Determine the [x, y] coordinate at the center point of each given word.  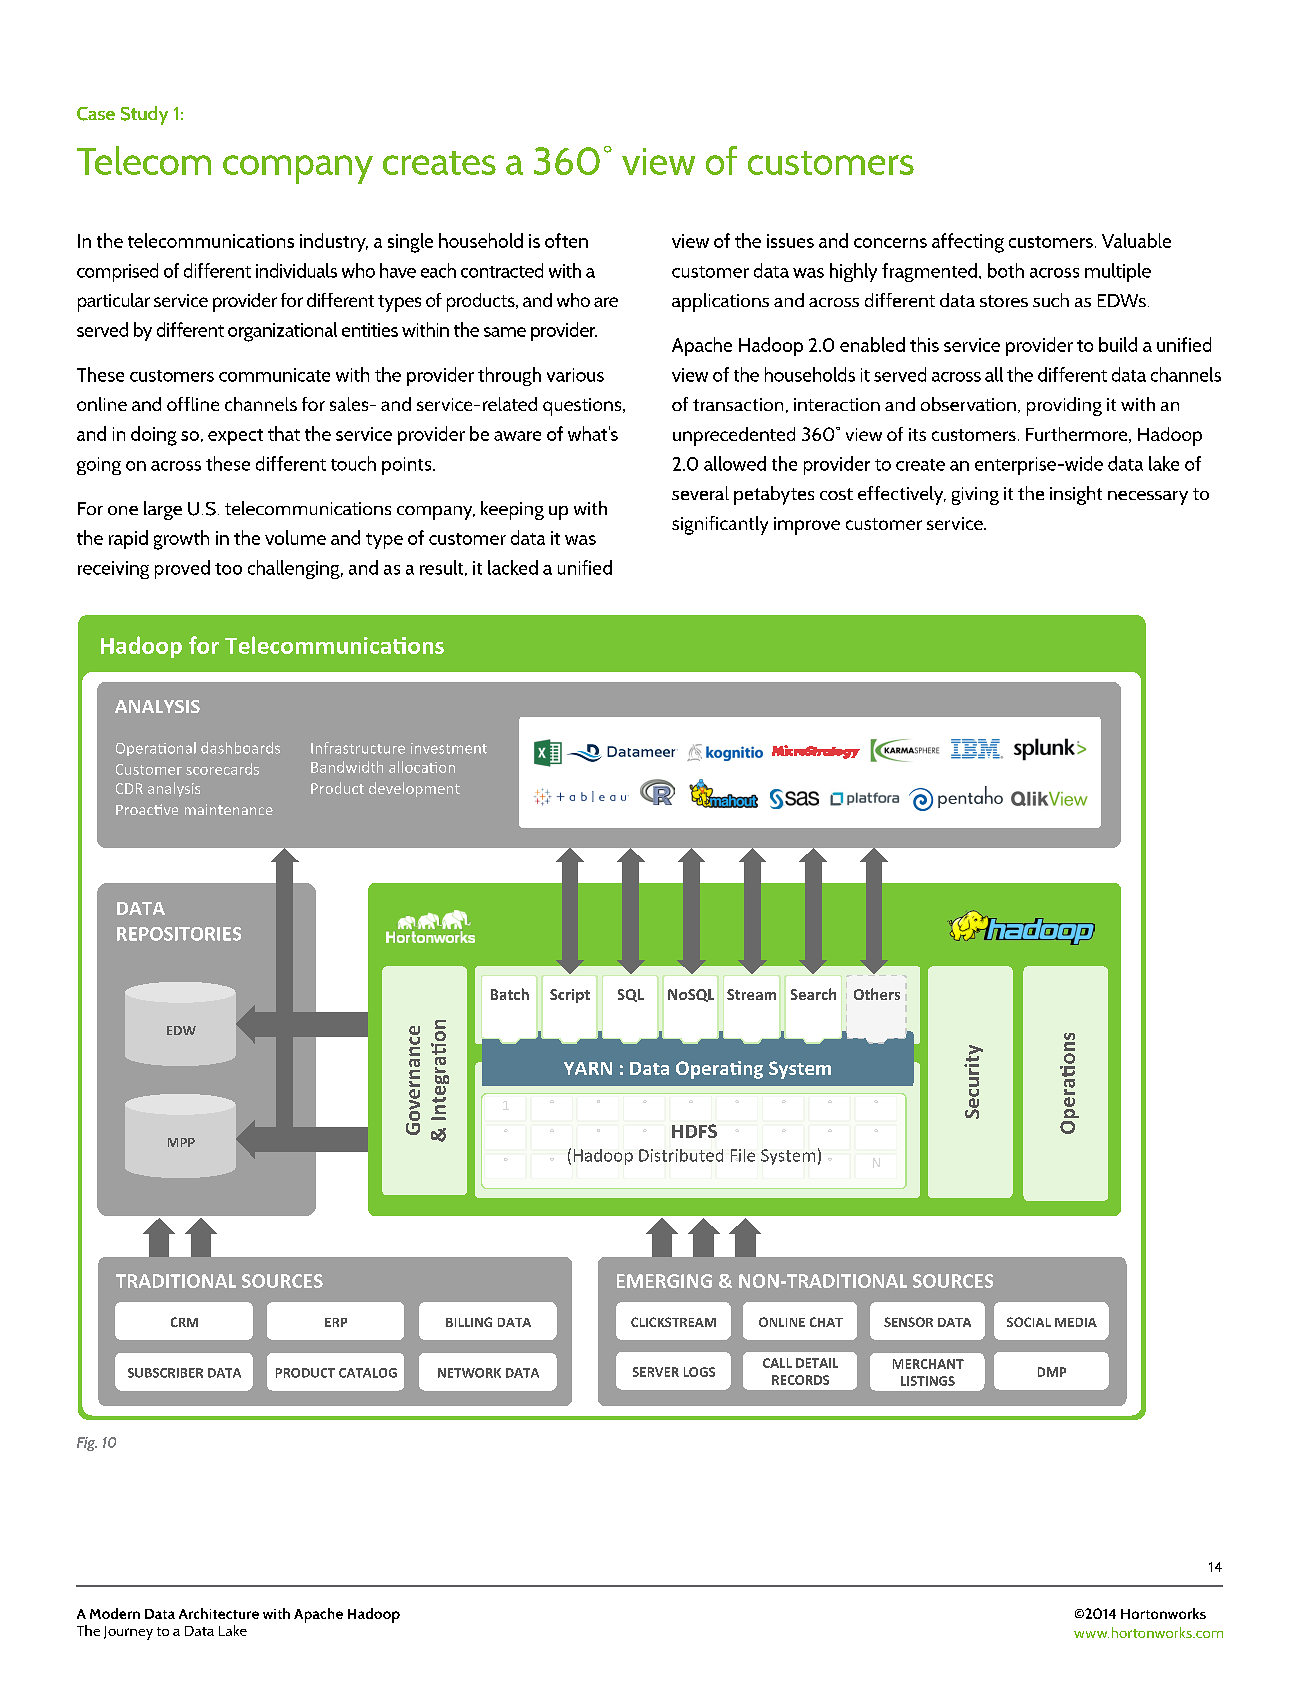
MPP [181, 1142]
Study [144, 115]
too [228, 569]
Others [877, 994]
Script [570, 996]
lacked [513, 567]
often [566, 240]
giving [975, 496]
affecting [968, 243]
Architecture [219, 1613]
